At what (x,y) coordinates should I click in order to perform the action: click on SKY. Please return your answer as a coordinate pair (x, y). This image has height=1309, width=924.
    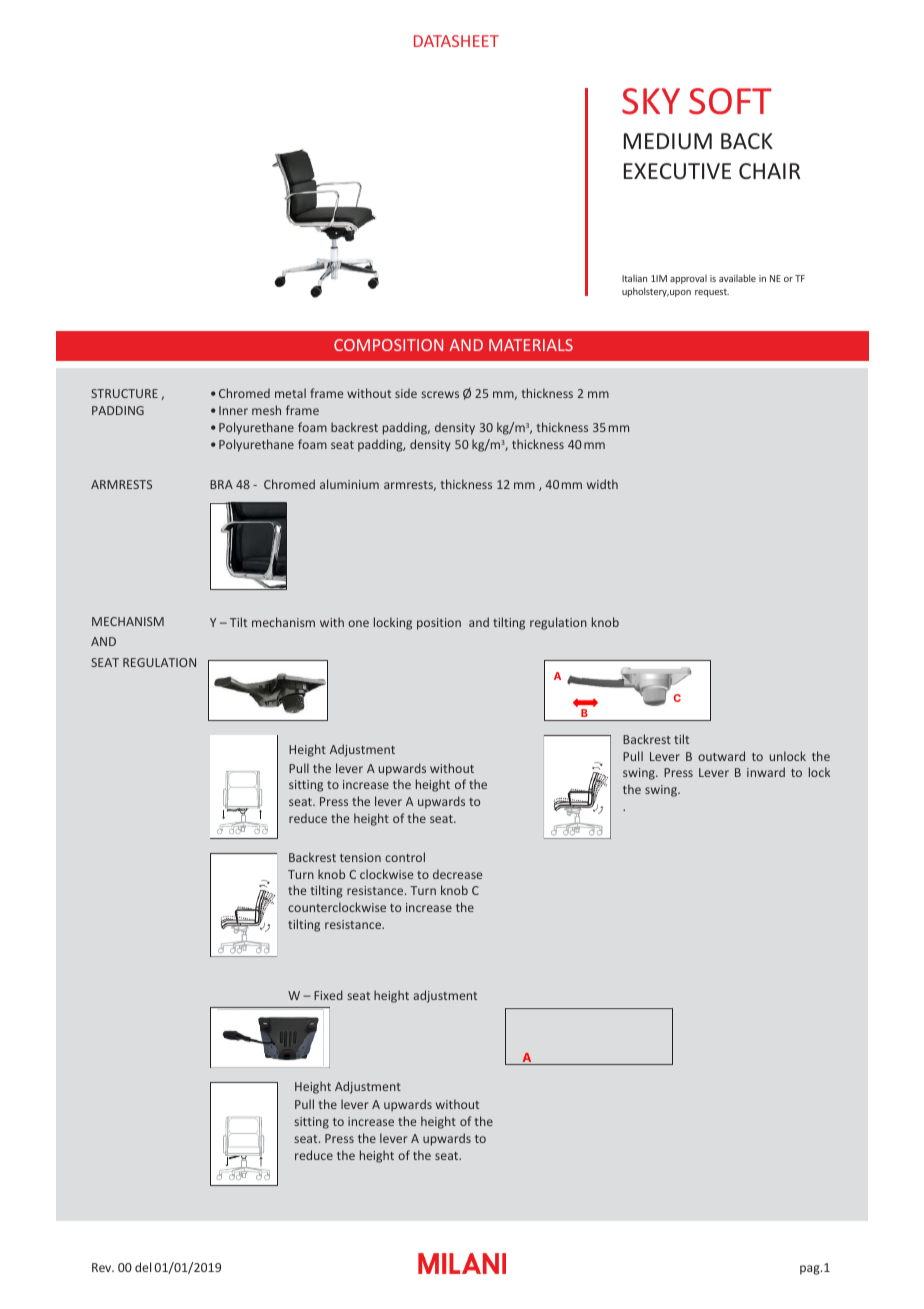
    Looking at the image, I should click on (651, 101).
